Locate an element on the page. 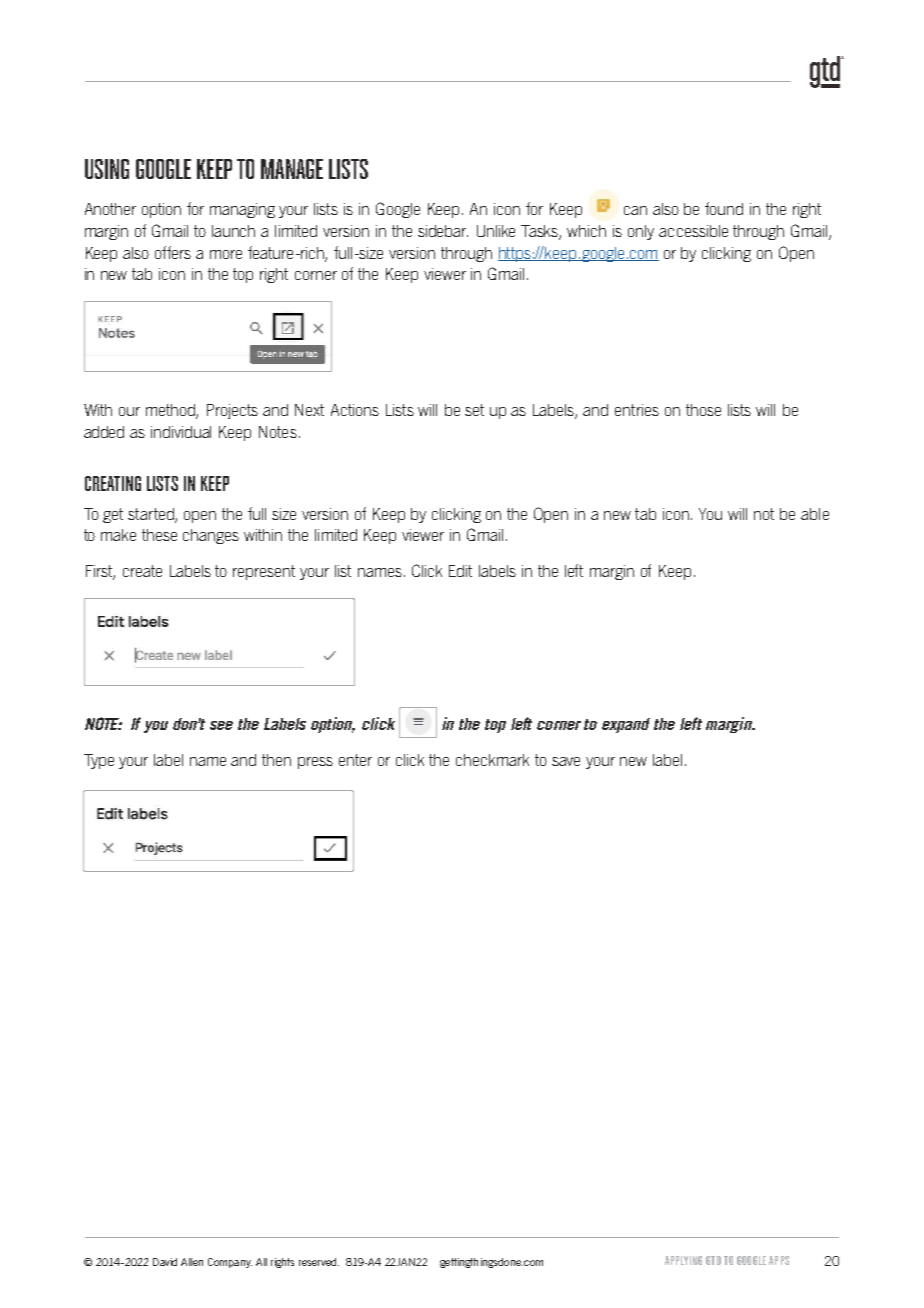  reserved is located at coordinates (319, 1262).
